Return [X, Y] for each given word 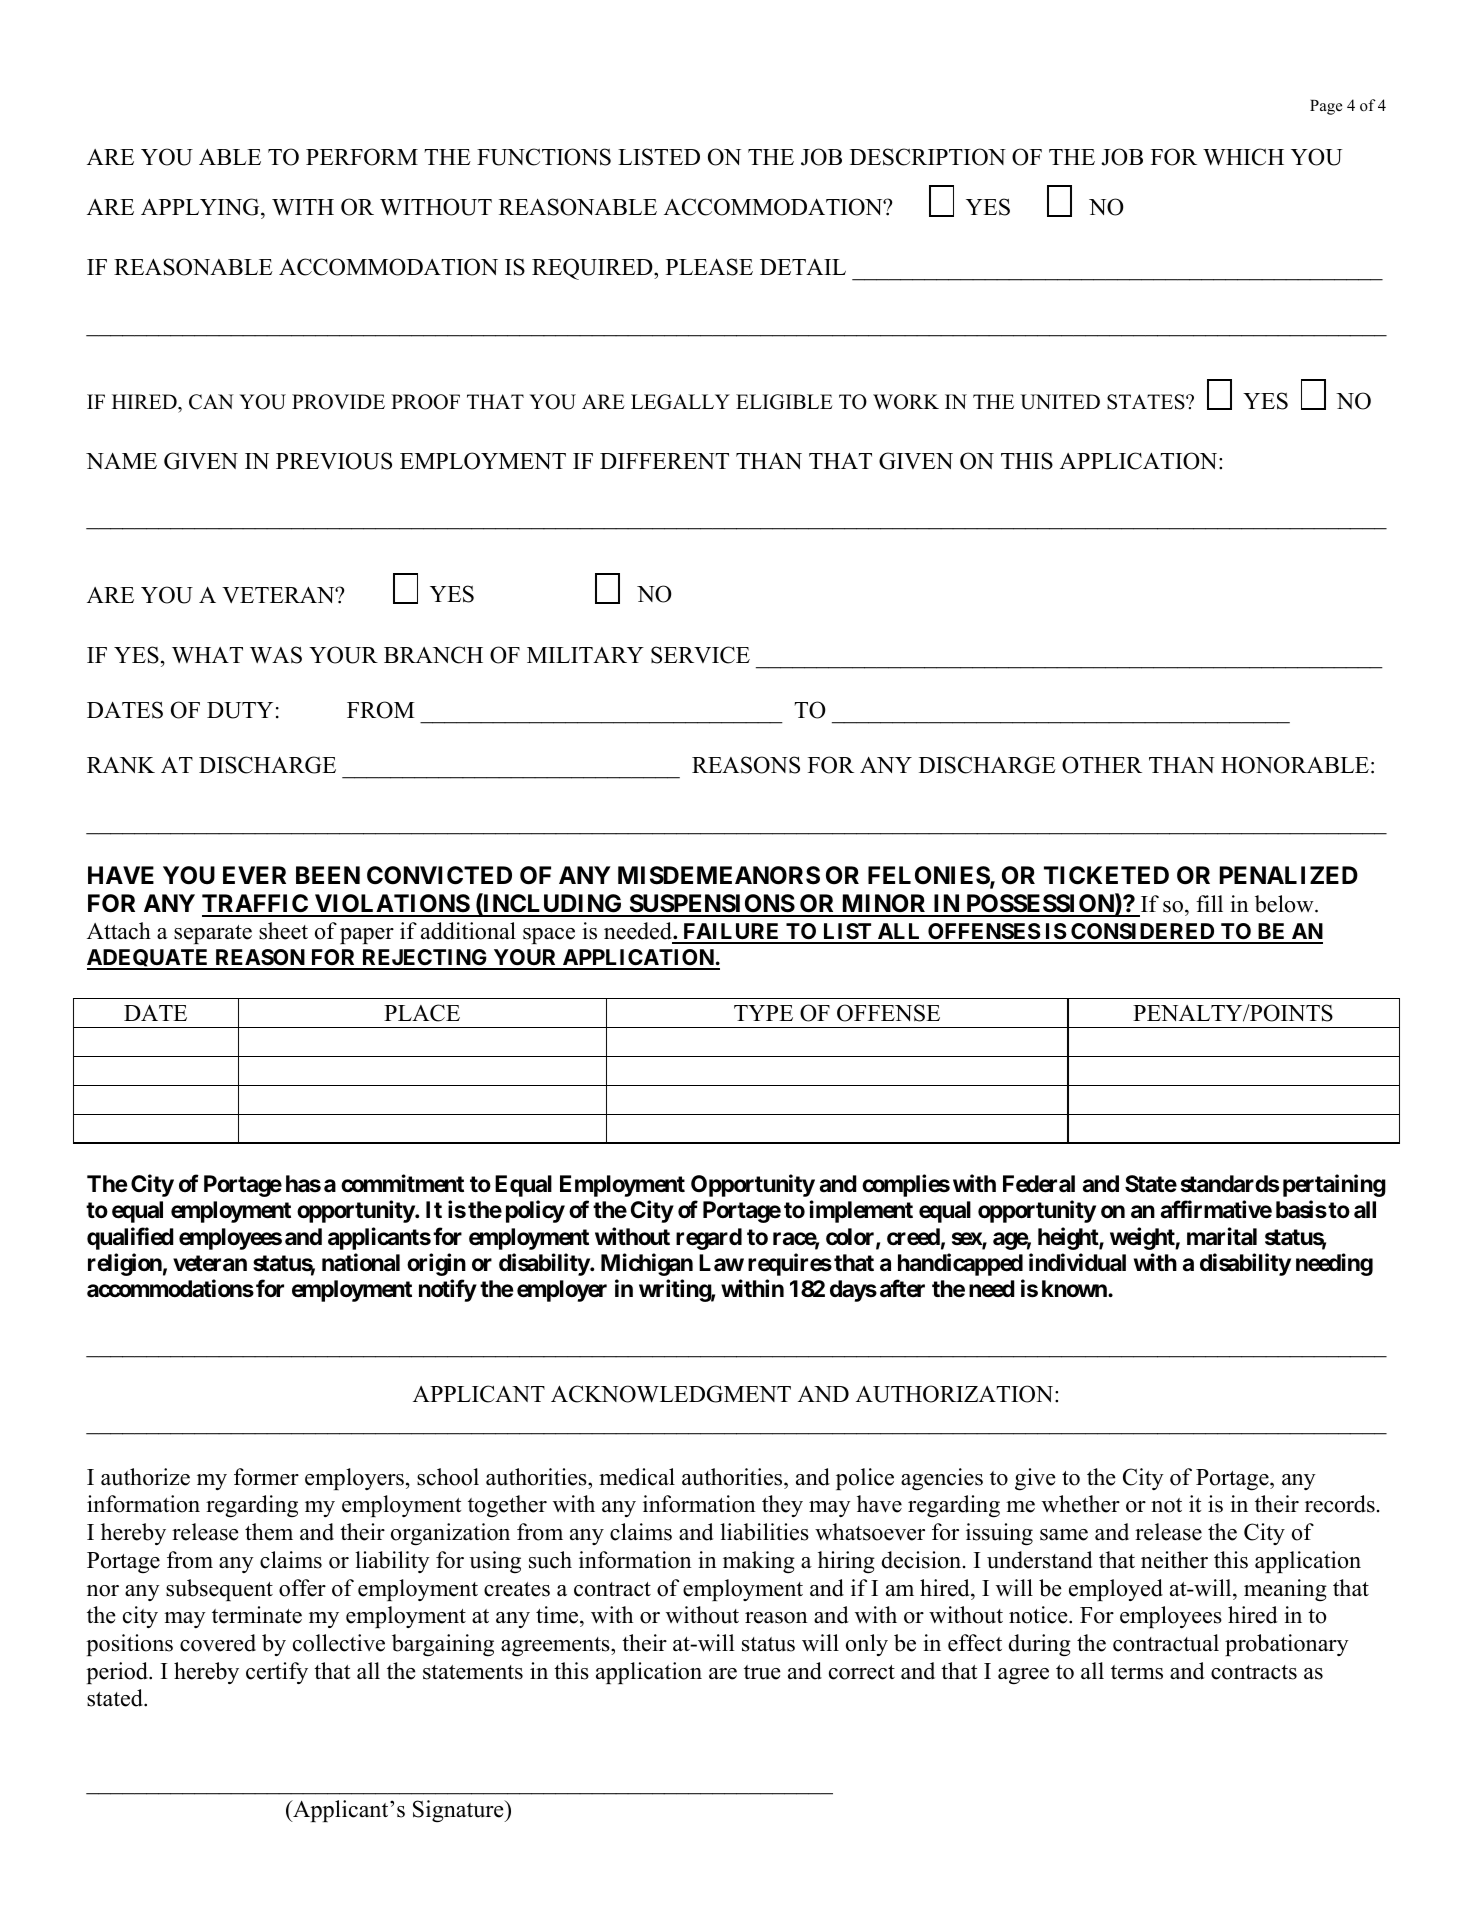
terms [1137, 1672]
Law [721, 1263]
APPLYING [201, 207]
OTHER [1102, 765]
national [361, 1262]
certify [277, 1673]
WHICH [1243, 157]
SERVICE [700, 655]
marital [1222, 1236]
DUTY [240, 710]
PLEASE [709, 267]
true [762, 1672]
